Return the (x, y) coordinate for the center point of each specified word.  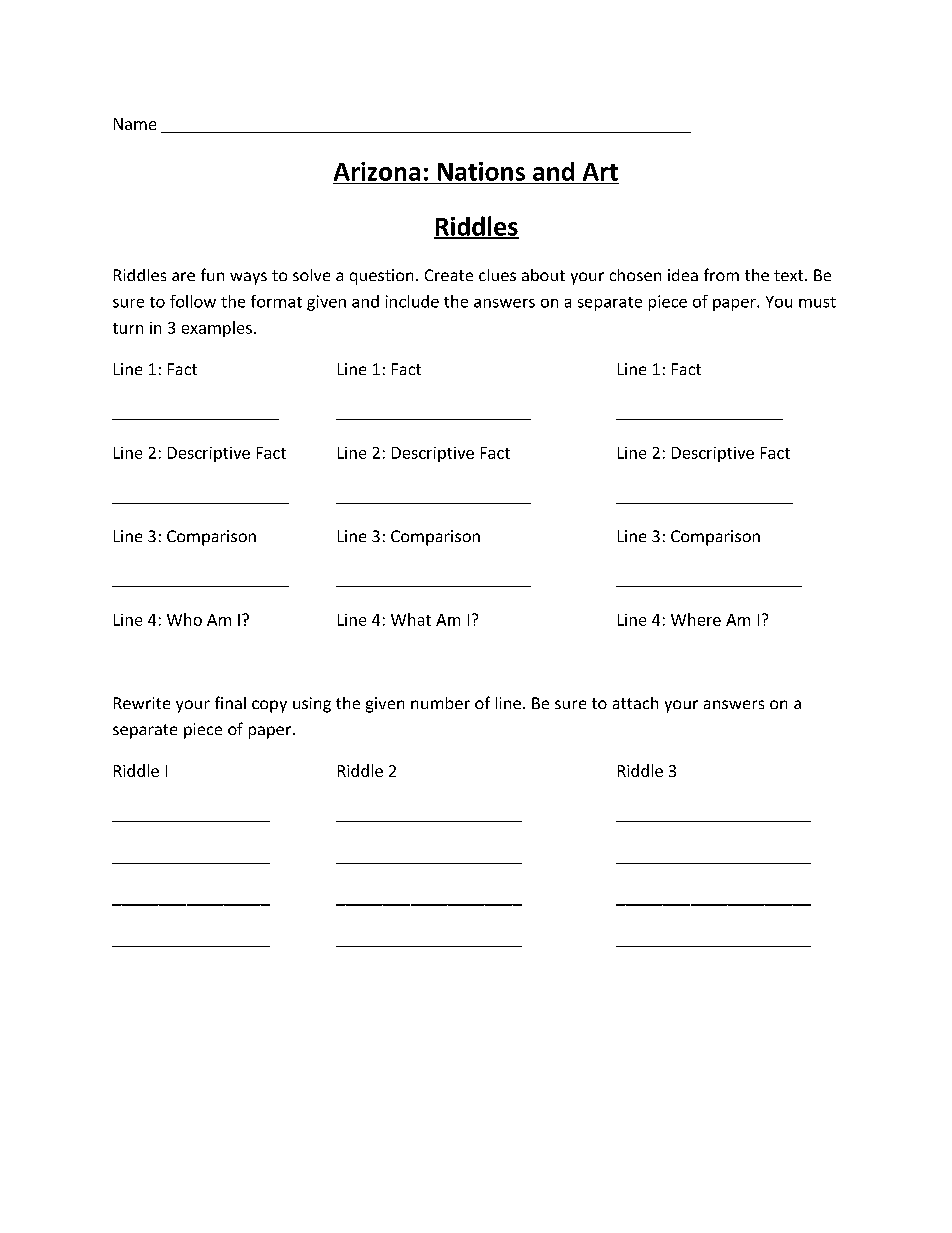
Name (135, 124)
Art (600, 172)
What (411, 619)
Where (696, 619)
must (817, 302)
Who (184, 619)
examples (217, 329)
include (412, 301)
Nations (481, 171)
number (440, 703)
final (230, 702)
